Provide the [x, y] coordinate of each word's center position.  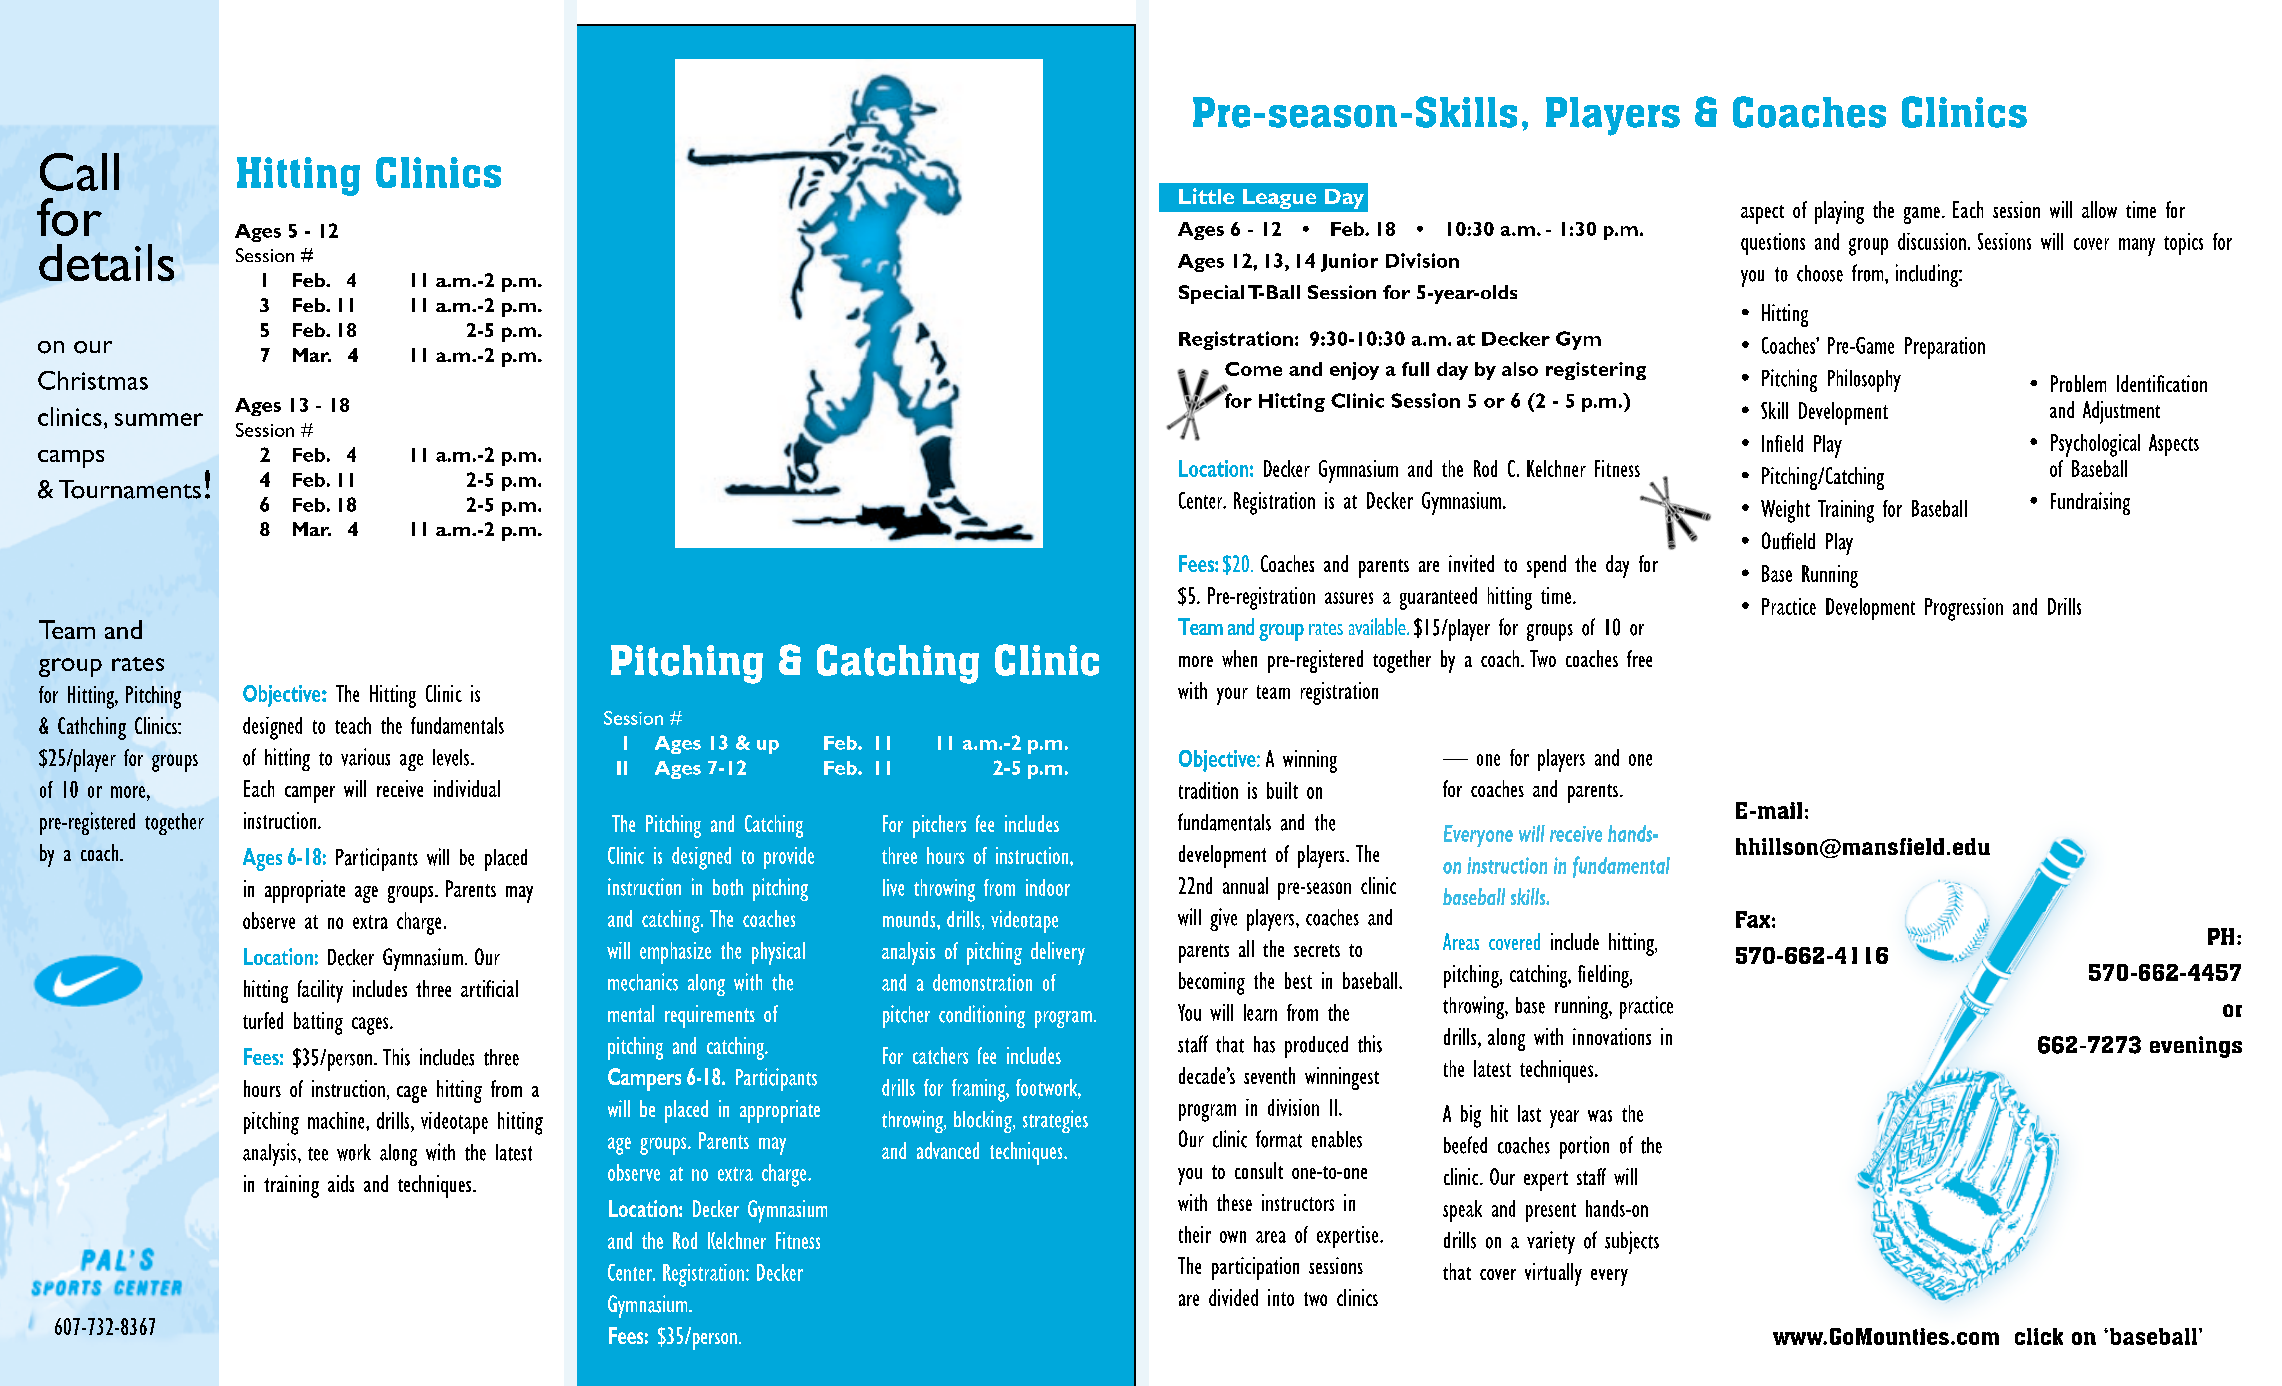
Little [1206, 196]
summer [159, 419]
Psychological [2095, 445]
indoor [1048, 887]
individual [467, 788]
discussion [1932, 241]
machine [337, 1120]
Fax [1753, 919]
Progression [1964, 609]
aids [341, 1183]
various [365, 757]
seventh [1269, 1075]
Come [1253, 369]
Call [79, 172]
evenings [2196, 1047]
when [1239, 658]
